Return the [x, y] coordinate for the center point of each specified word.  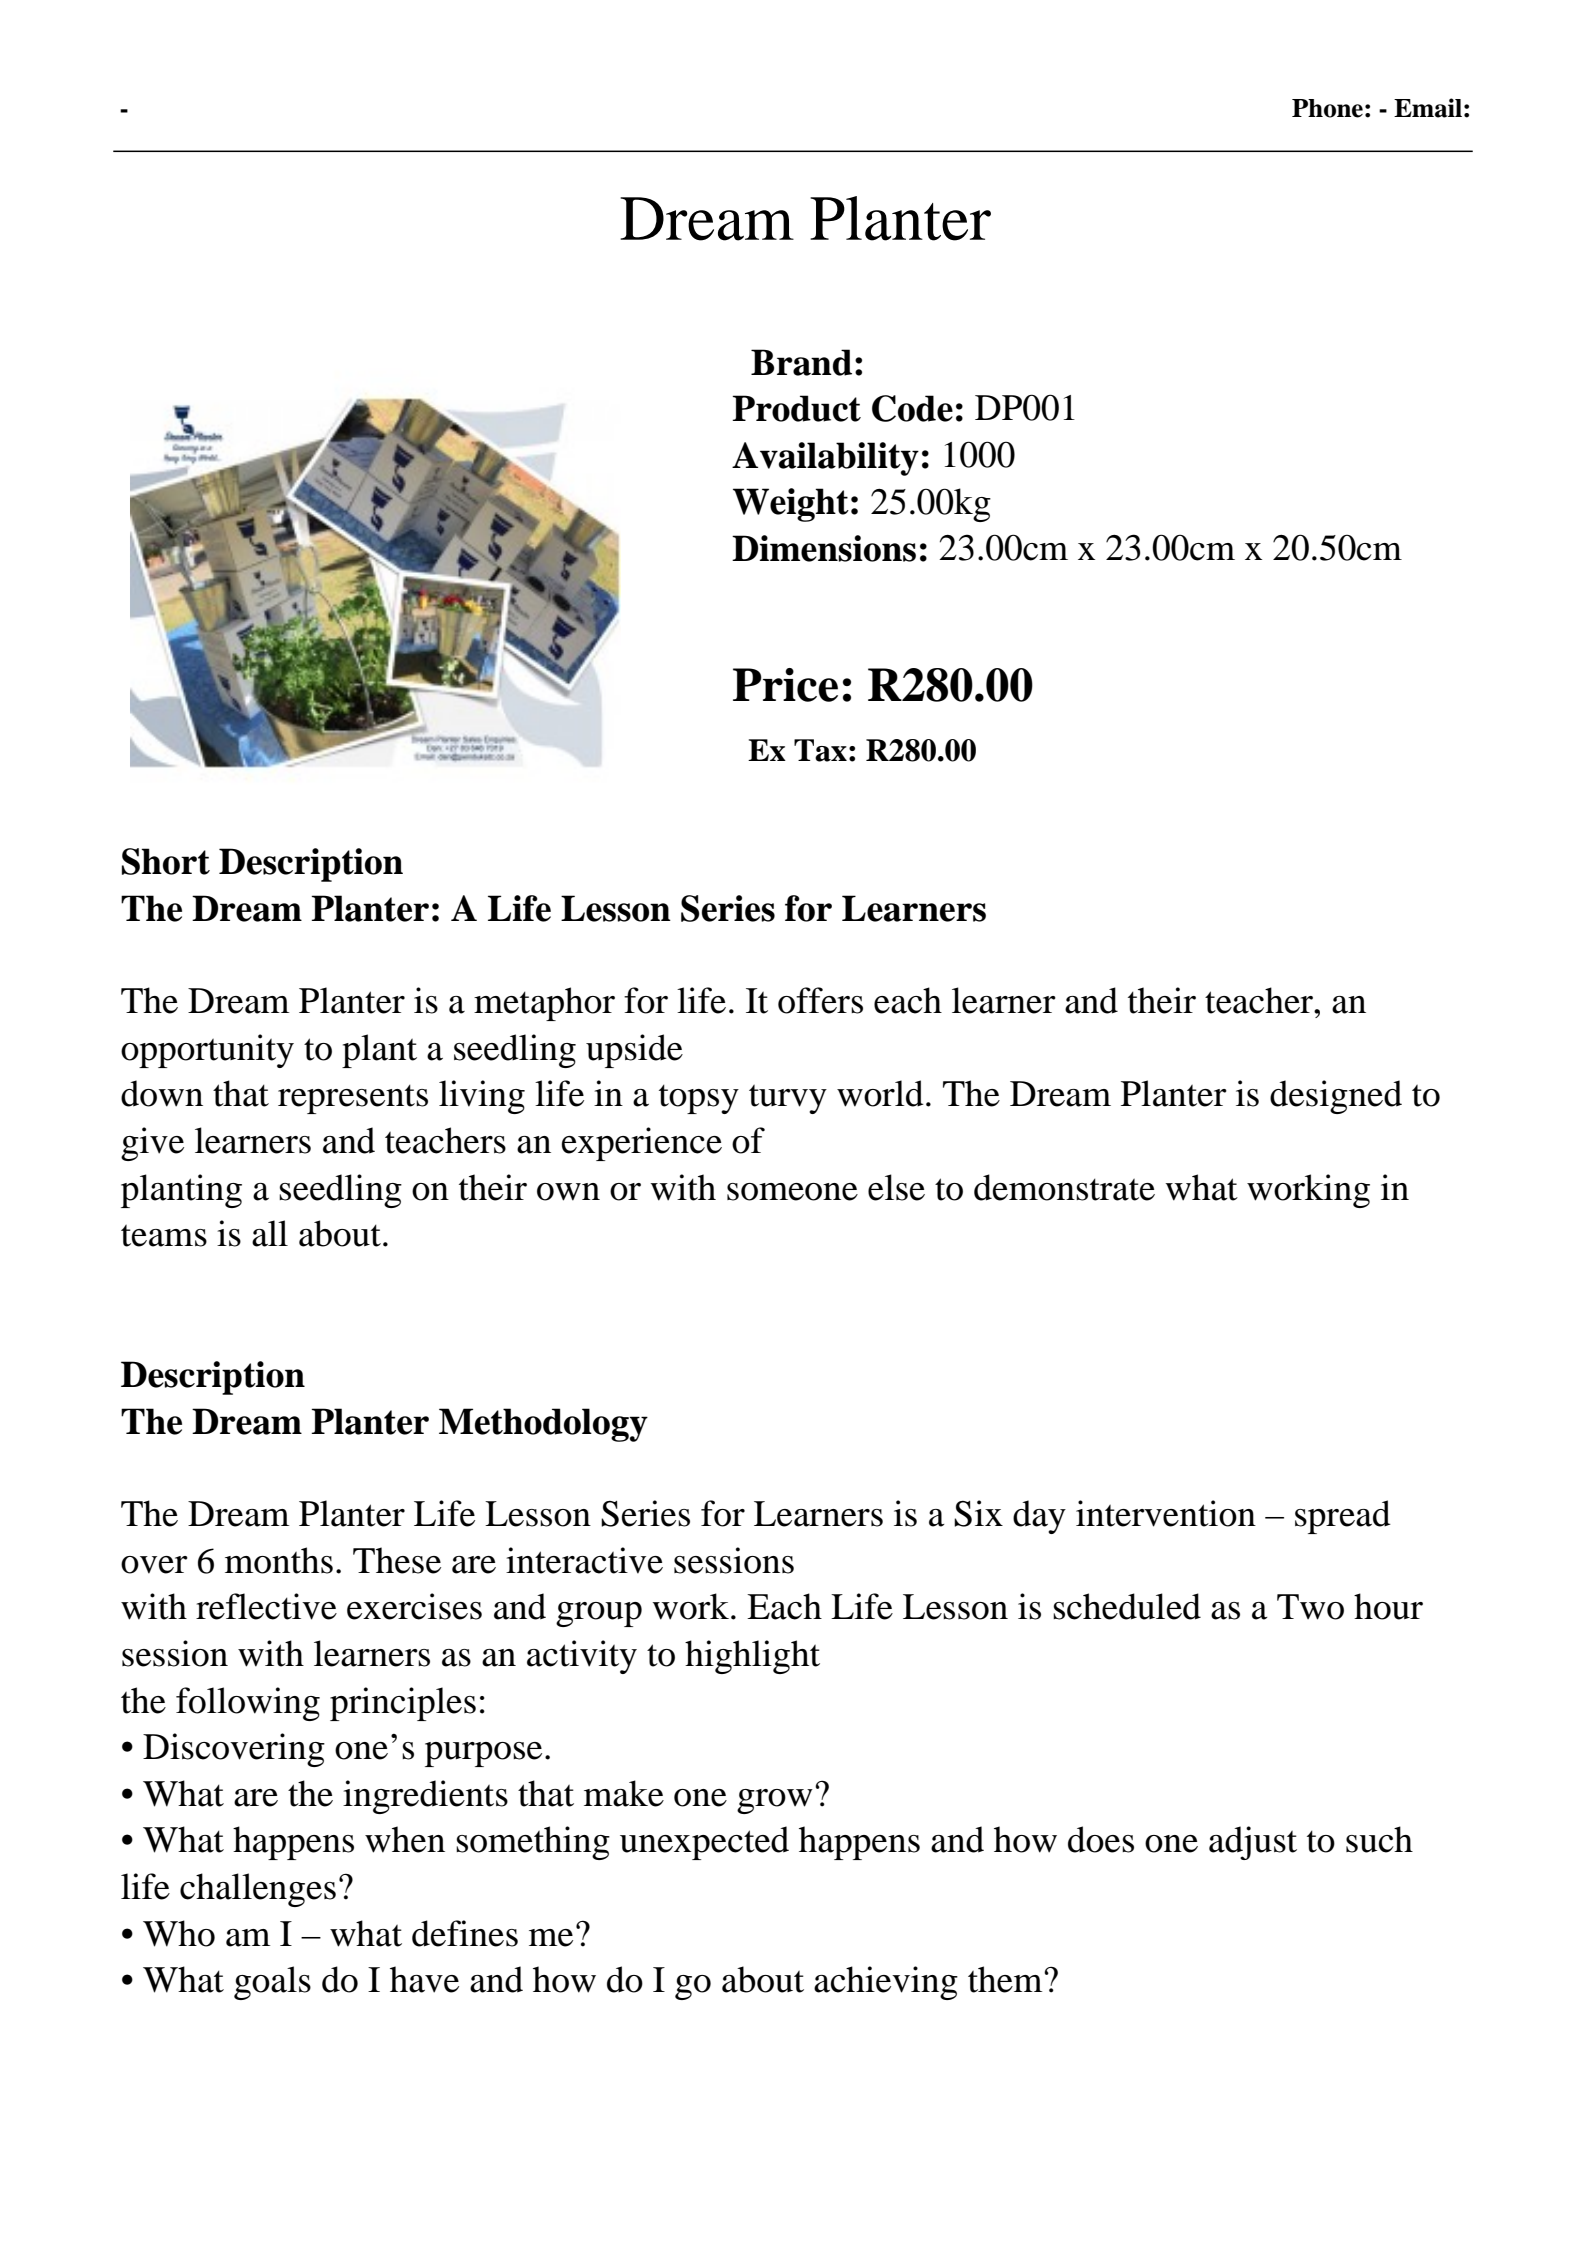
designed [1336, 1097]
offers [820, 1000]
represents [353, 1099]
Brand [801, 362]
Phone [1327, 108]
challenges [258, 1890]
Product [796, 408]
